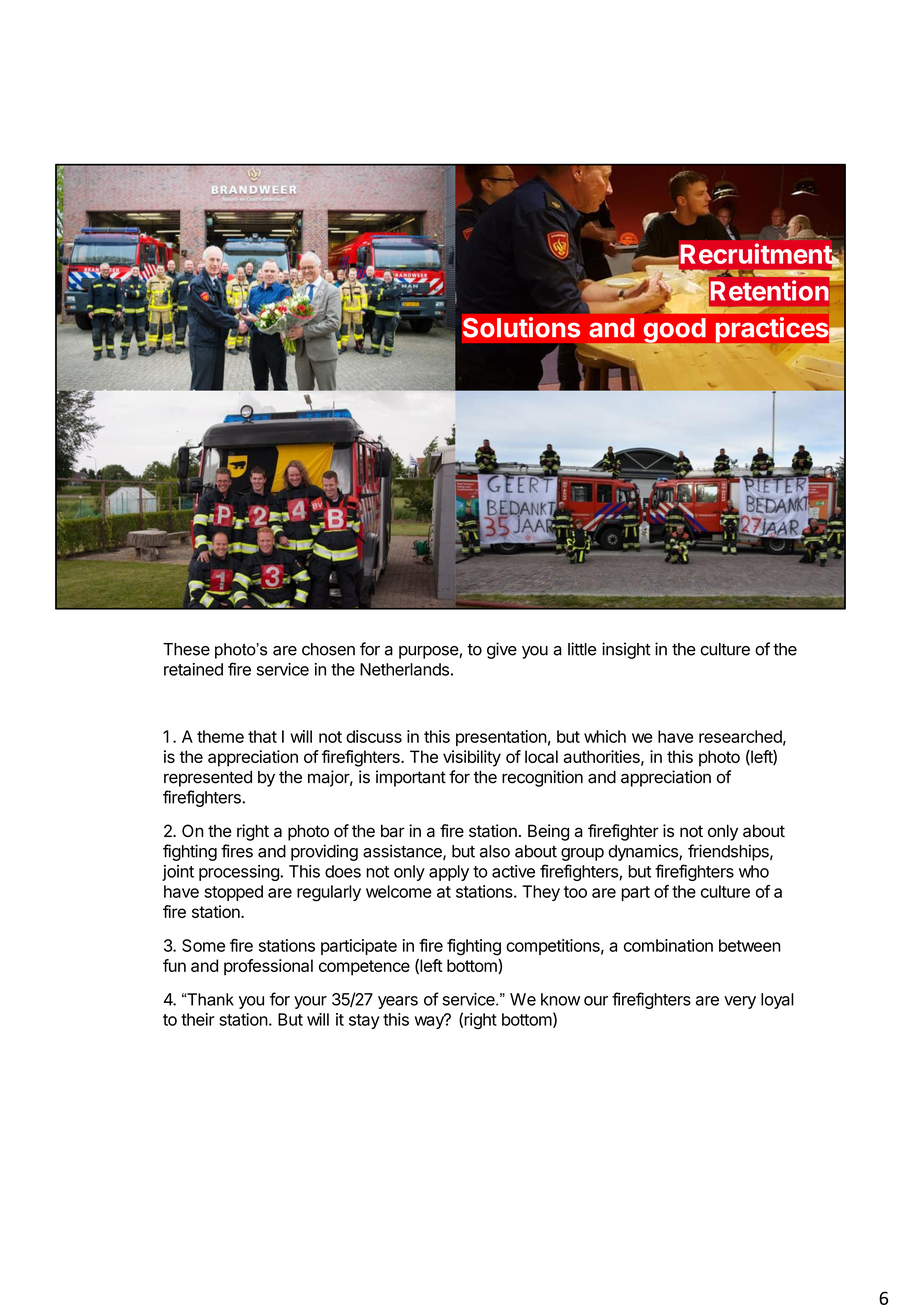  What do you see at coordinates (495, 851) in the page?
I see `also` at bounding box center [495, 851].
